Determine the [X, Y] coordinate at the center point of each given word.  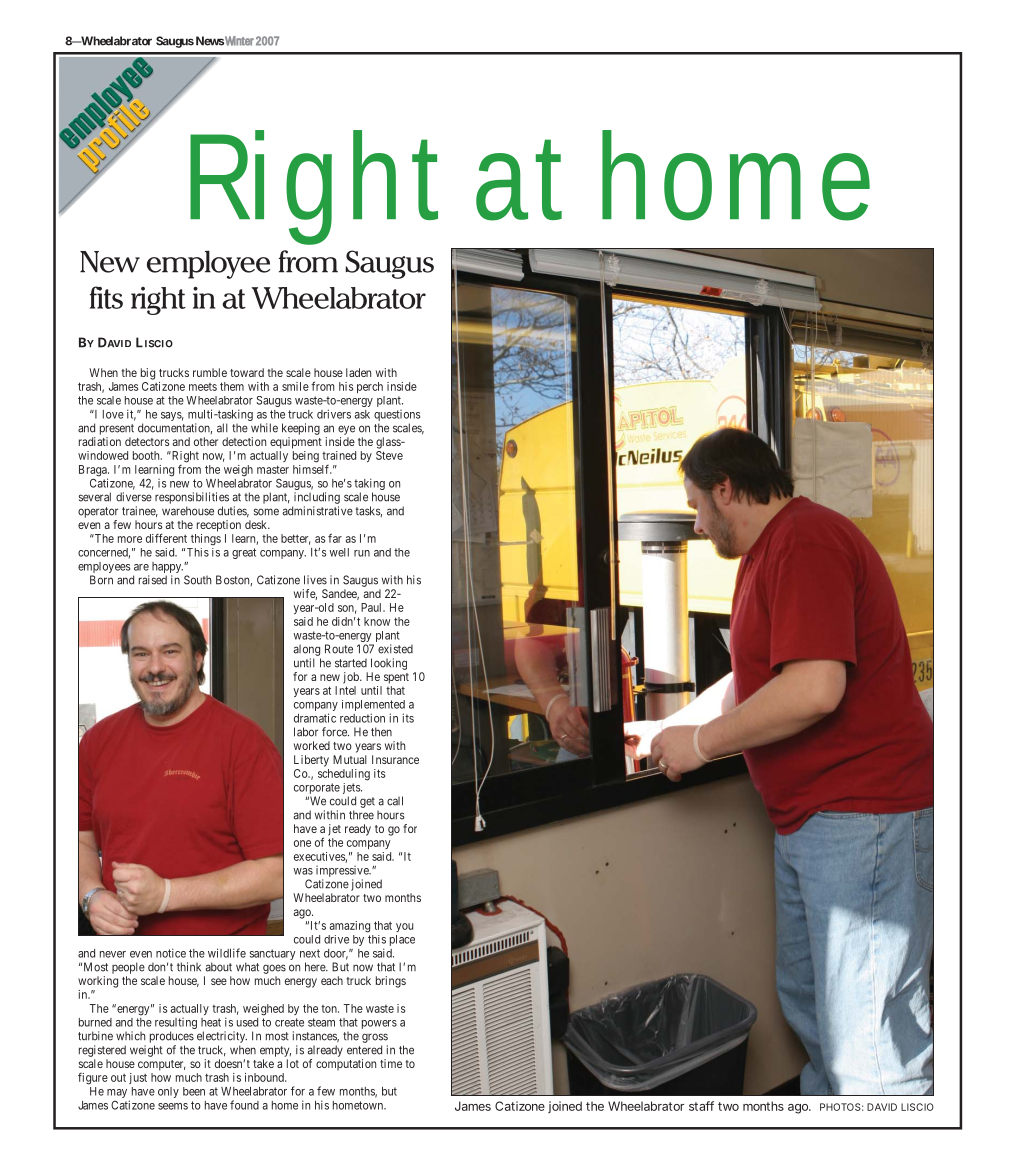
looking [389, 664]
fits [106, 297]
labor [306, 732]
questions [397, 415]
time [391, 1063]
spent [396, 678]
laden [358, 372]
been [194, 1091]
